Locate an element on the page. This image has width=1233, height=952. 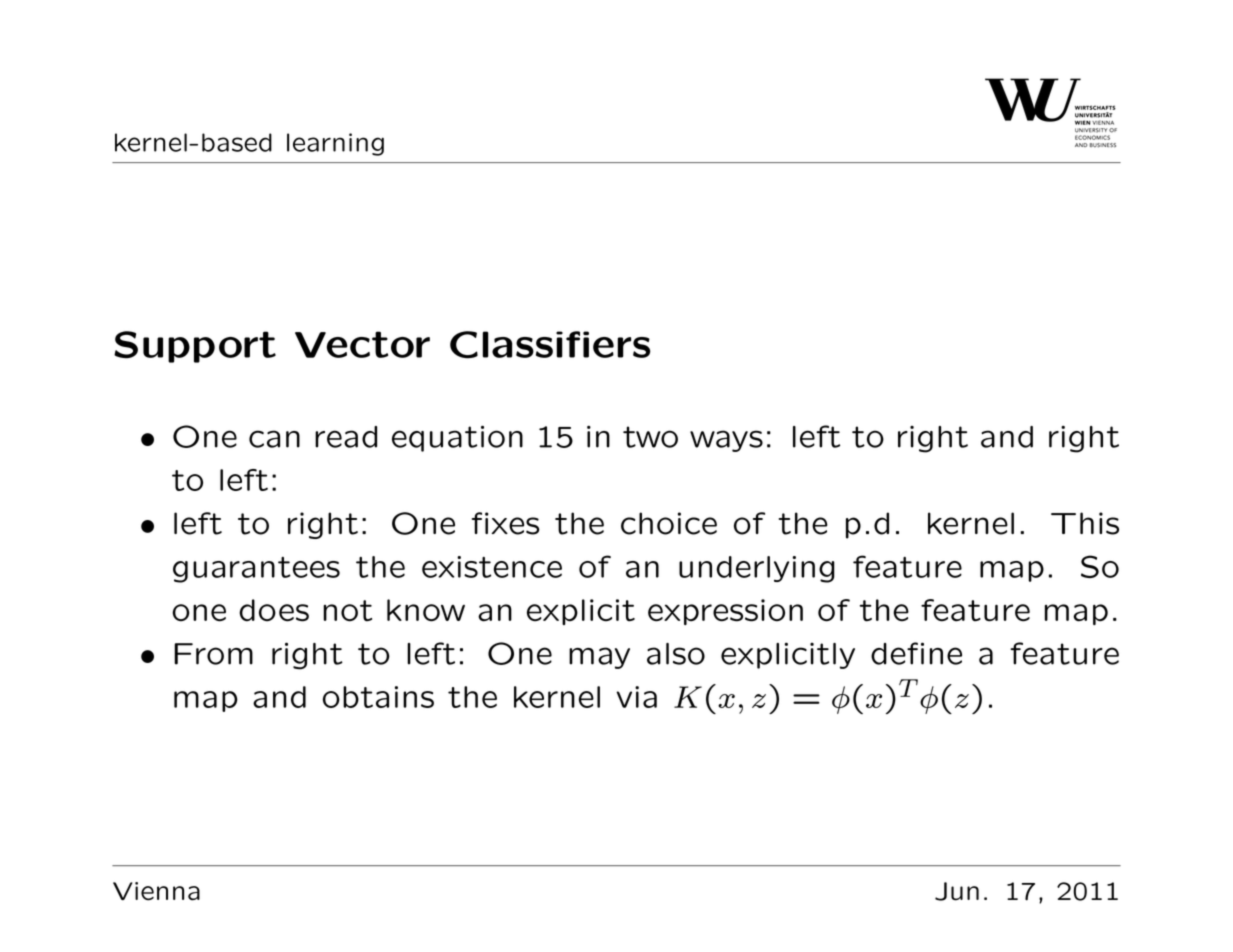
Vienna is located at coordinates (156, 891).
